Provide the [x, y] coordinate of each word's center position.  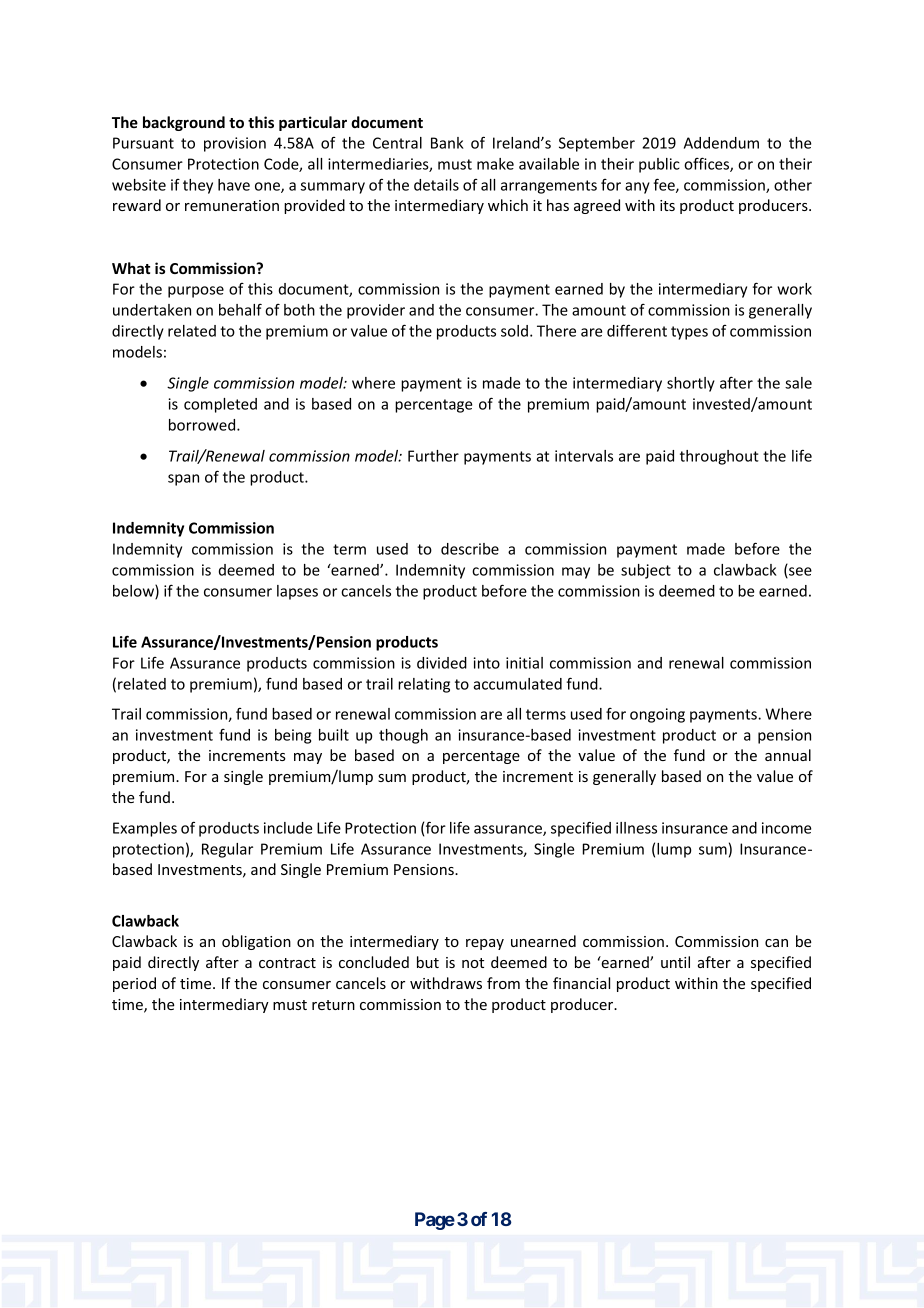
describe [470, 549]
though [403, 736]
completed [220, 405]
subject [646, 571]
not [473, 963]
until [675, 962]
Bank [447, 143]
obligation [256, 942]
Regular [227, 850]
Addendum [721, 143]
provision [235, 144]
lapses [297, 592]
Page [435, 1221]
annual [788, 755]
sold [514, 331]
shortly [691, 384]
